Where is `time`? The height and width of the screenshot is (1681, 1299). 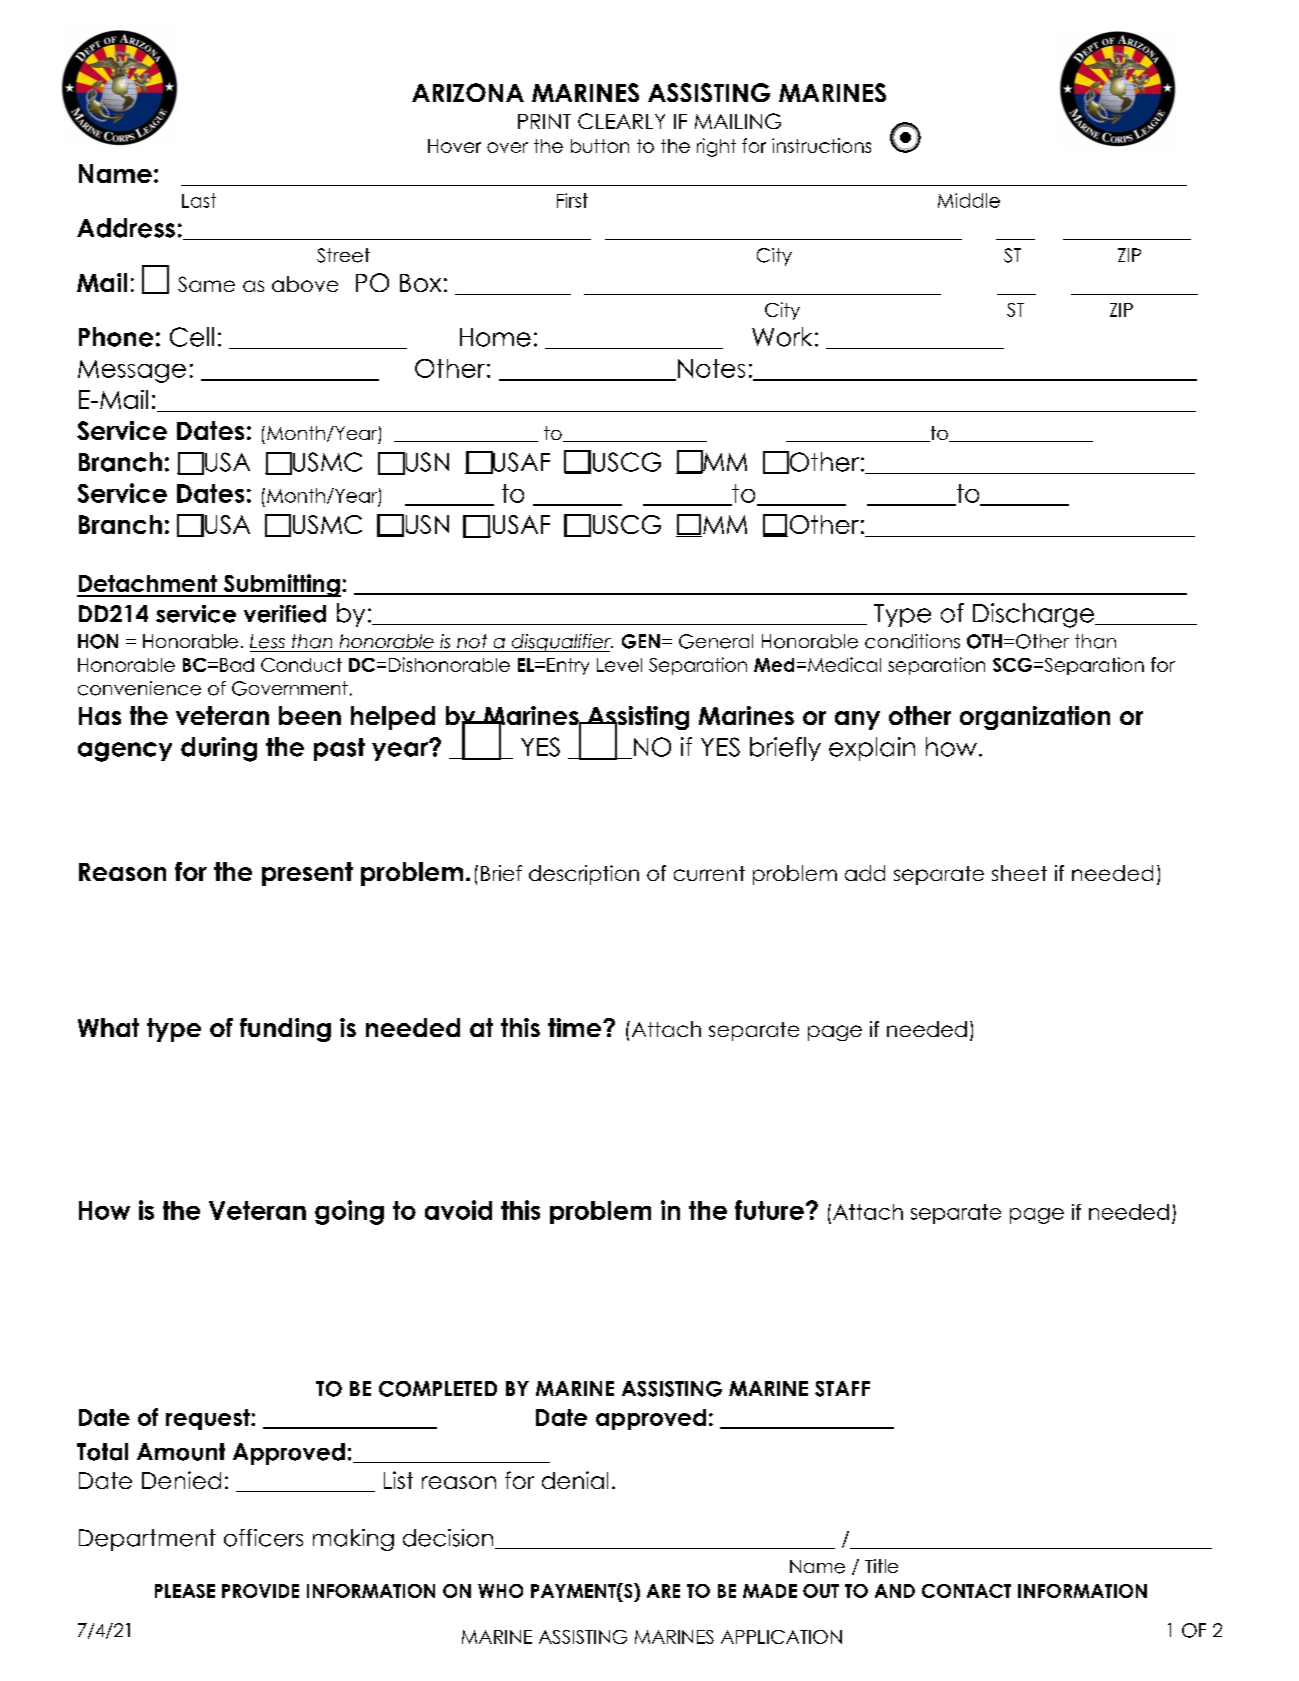
time is located at coordinates (576, 1027).
